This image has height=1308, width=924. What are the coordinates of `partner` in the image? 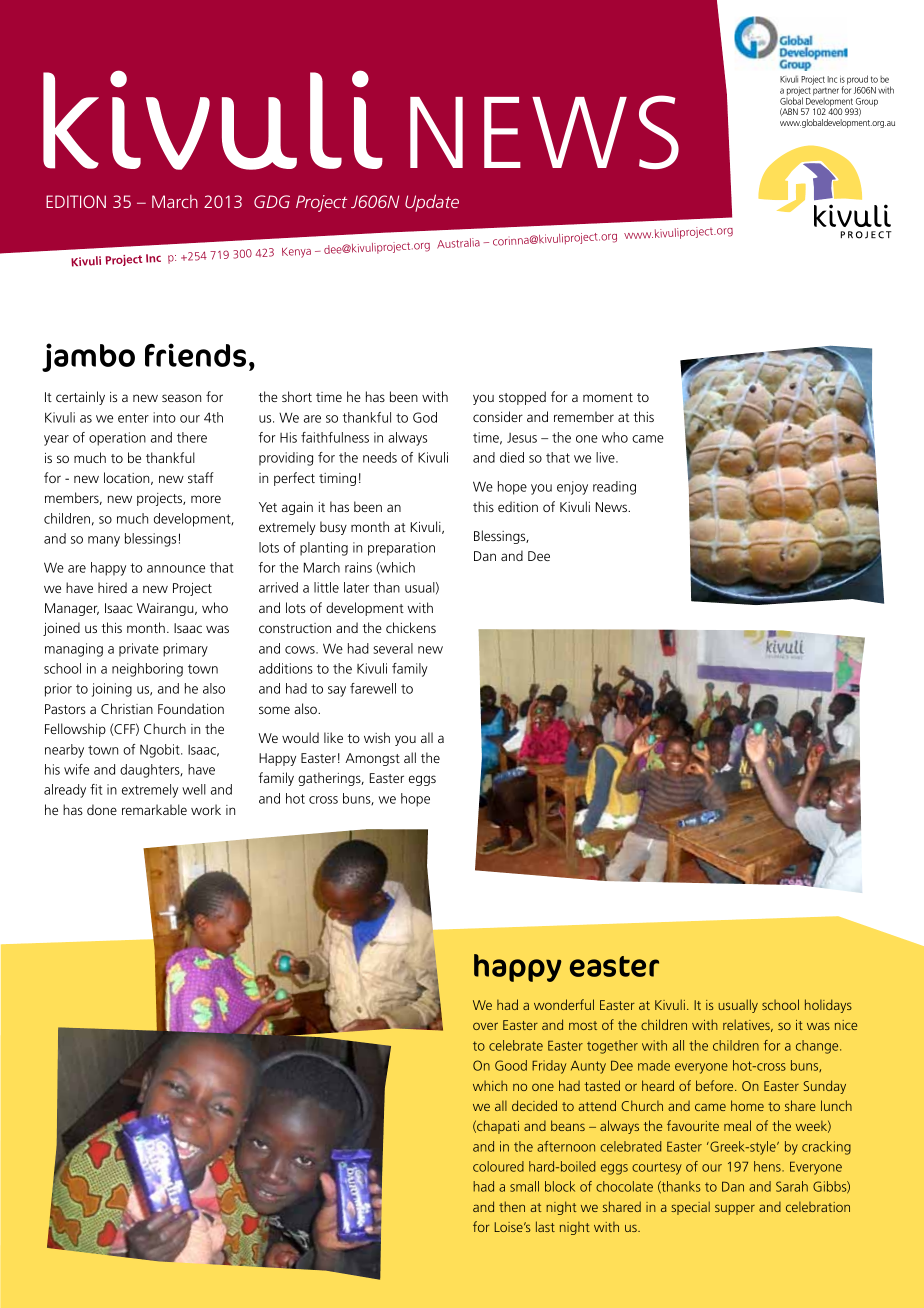 It's located at (826, 91).
